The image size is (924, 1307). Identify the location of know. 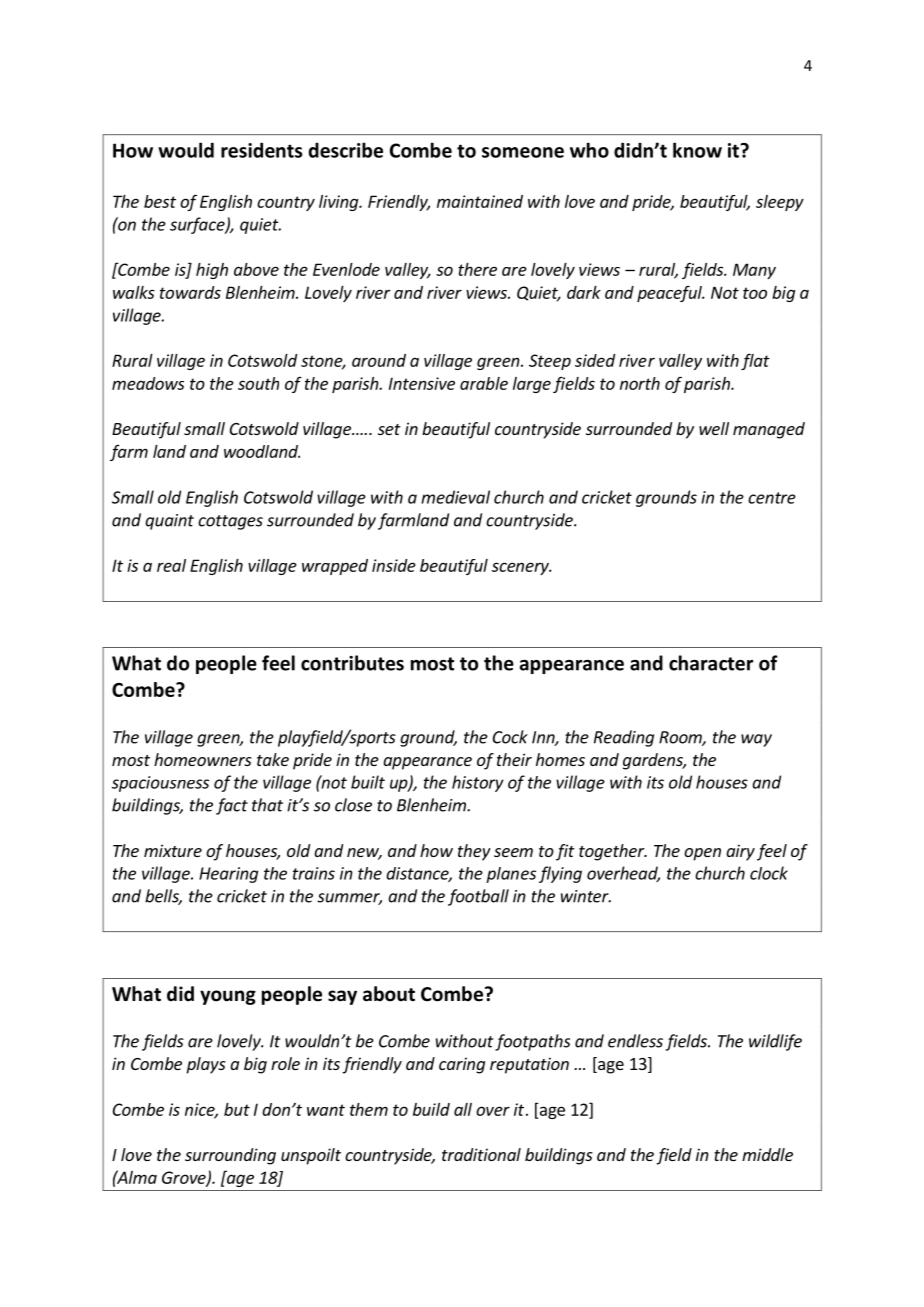
(697, 150).
